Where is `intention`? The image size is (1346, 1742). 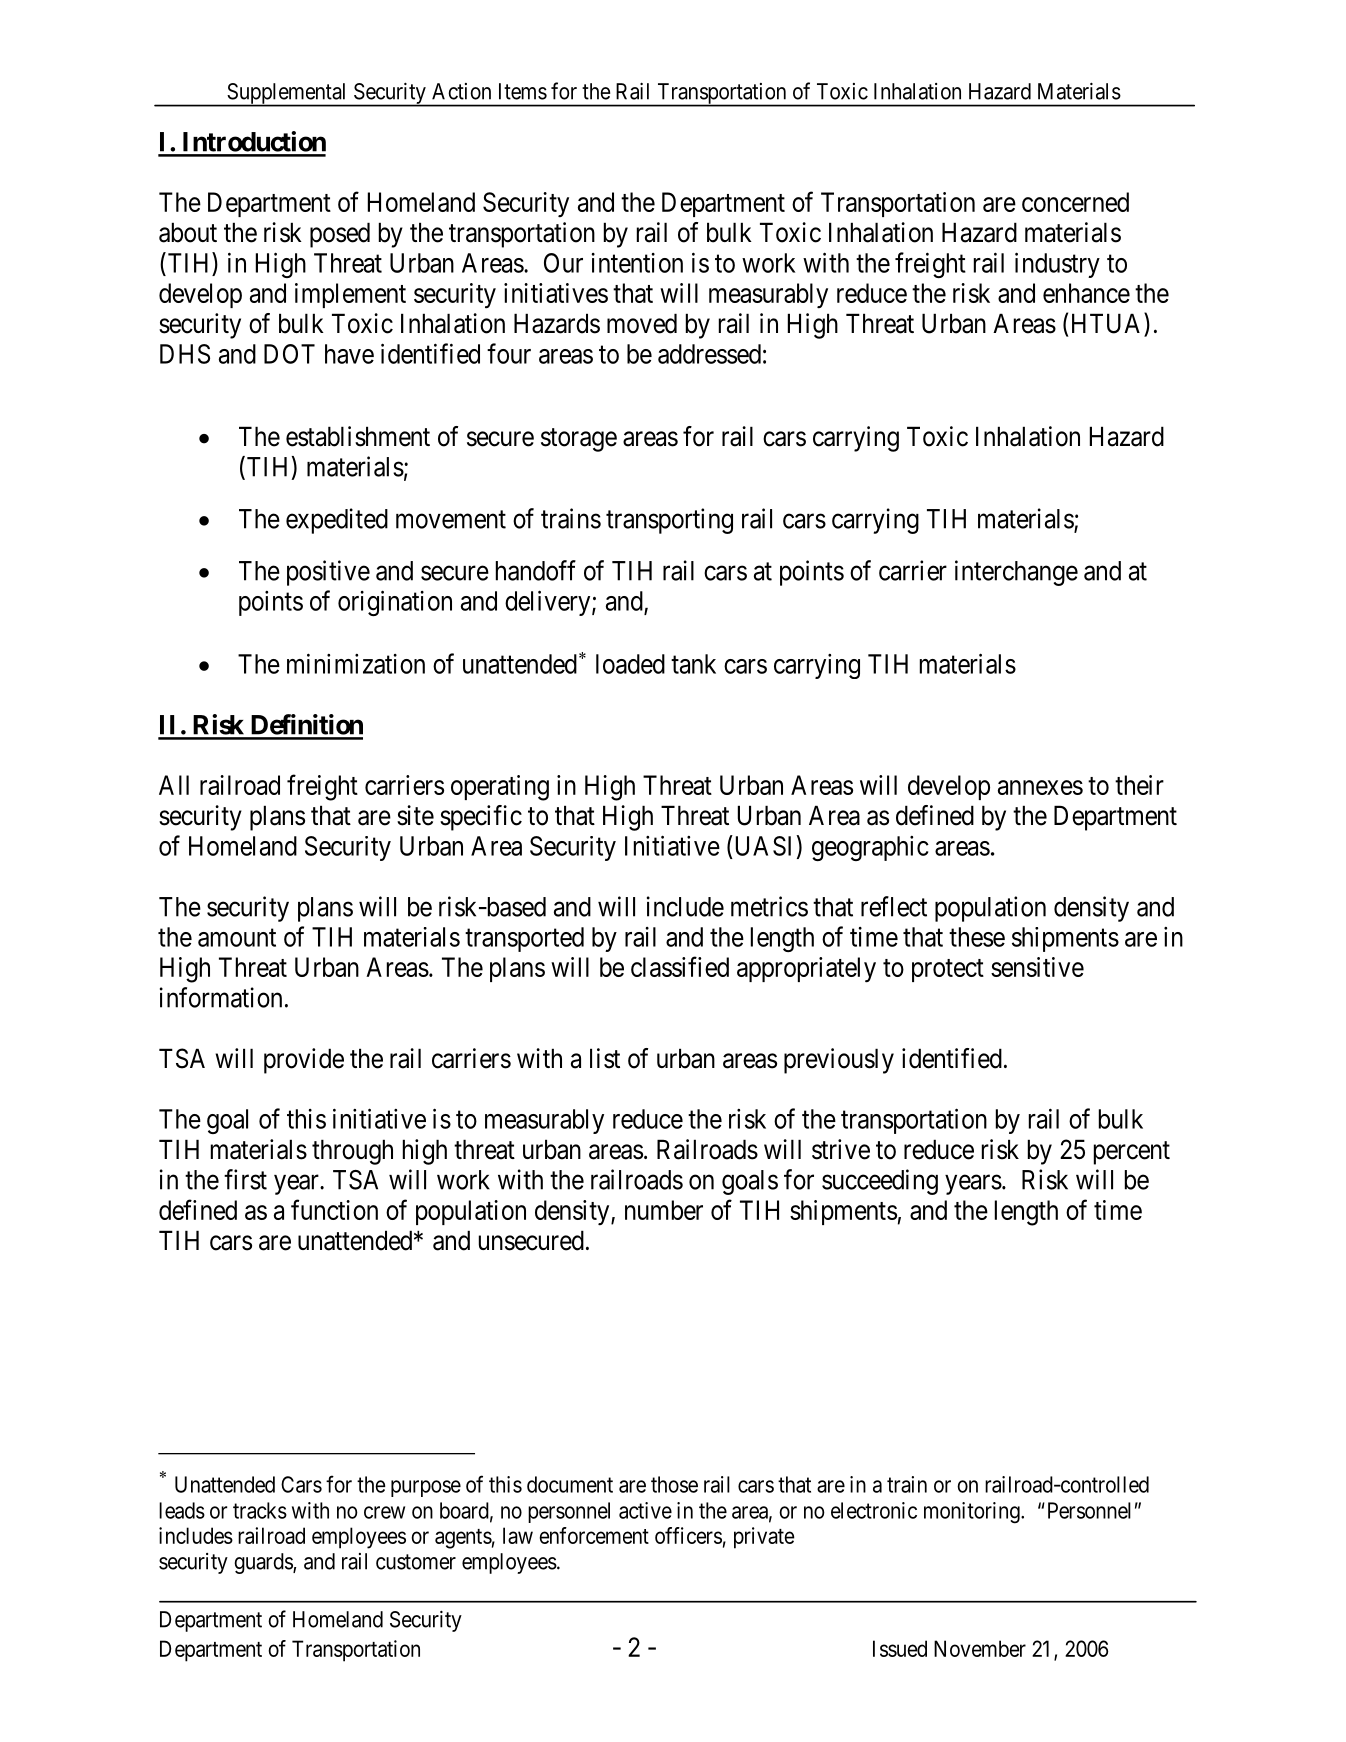 intention is located at coordinates (637, 263).
